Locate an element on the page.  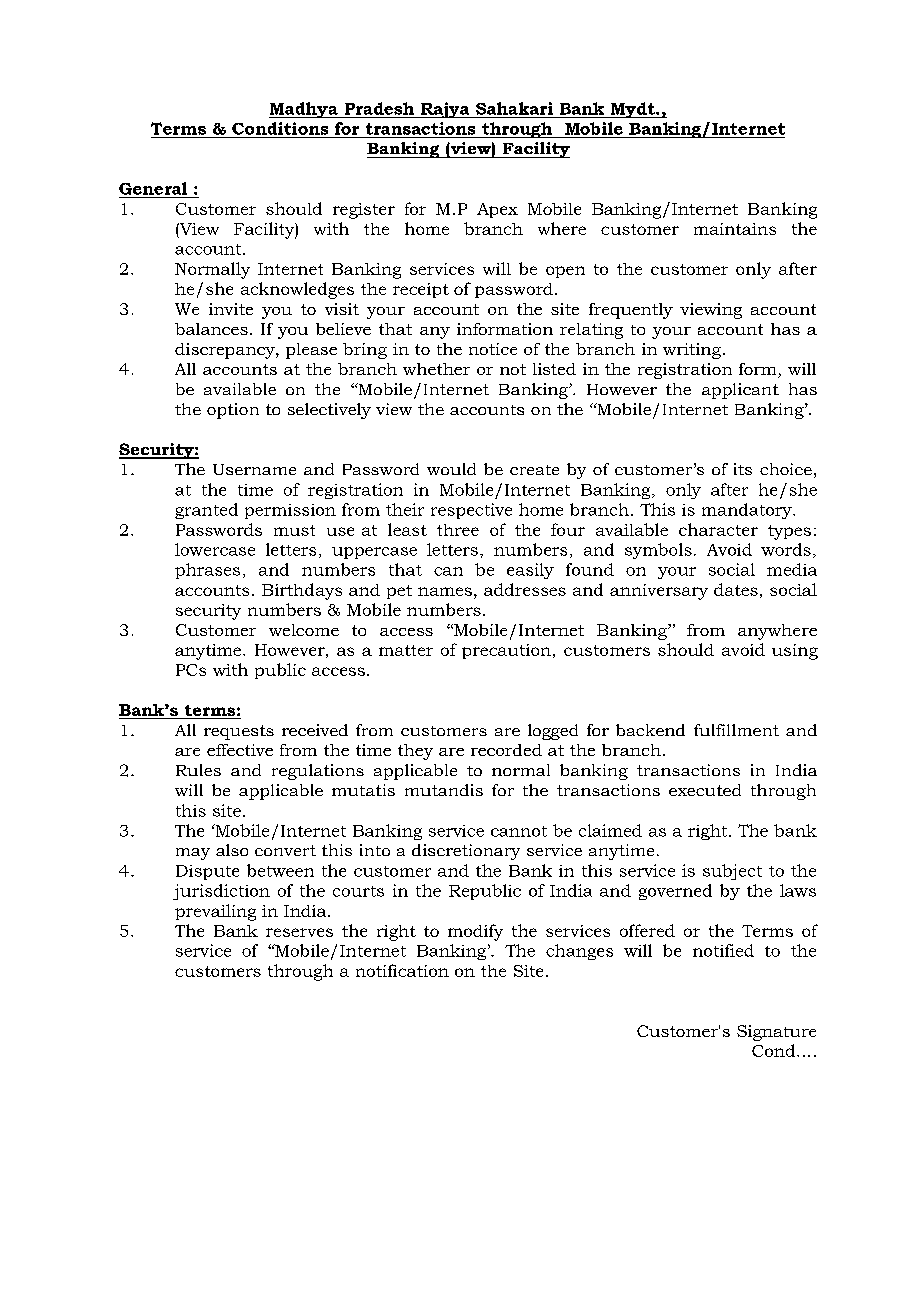
maintains is located at coordinates (735, 229).
